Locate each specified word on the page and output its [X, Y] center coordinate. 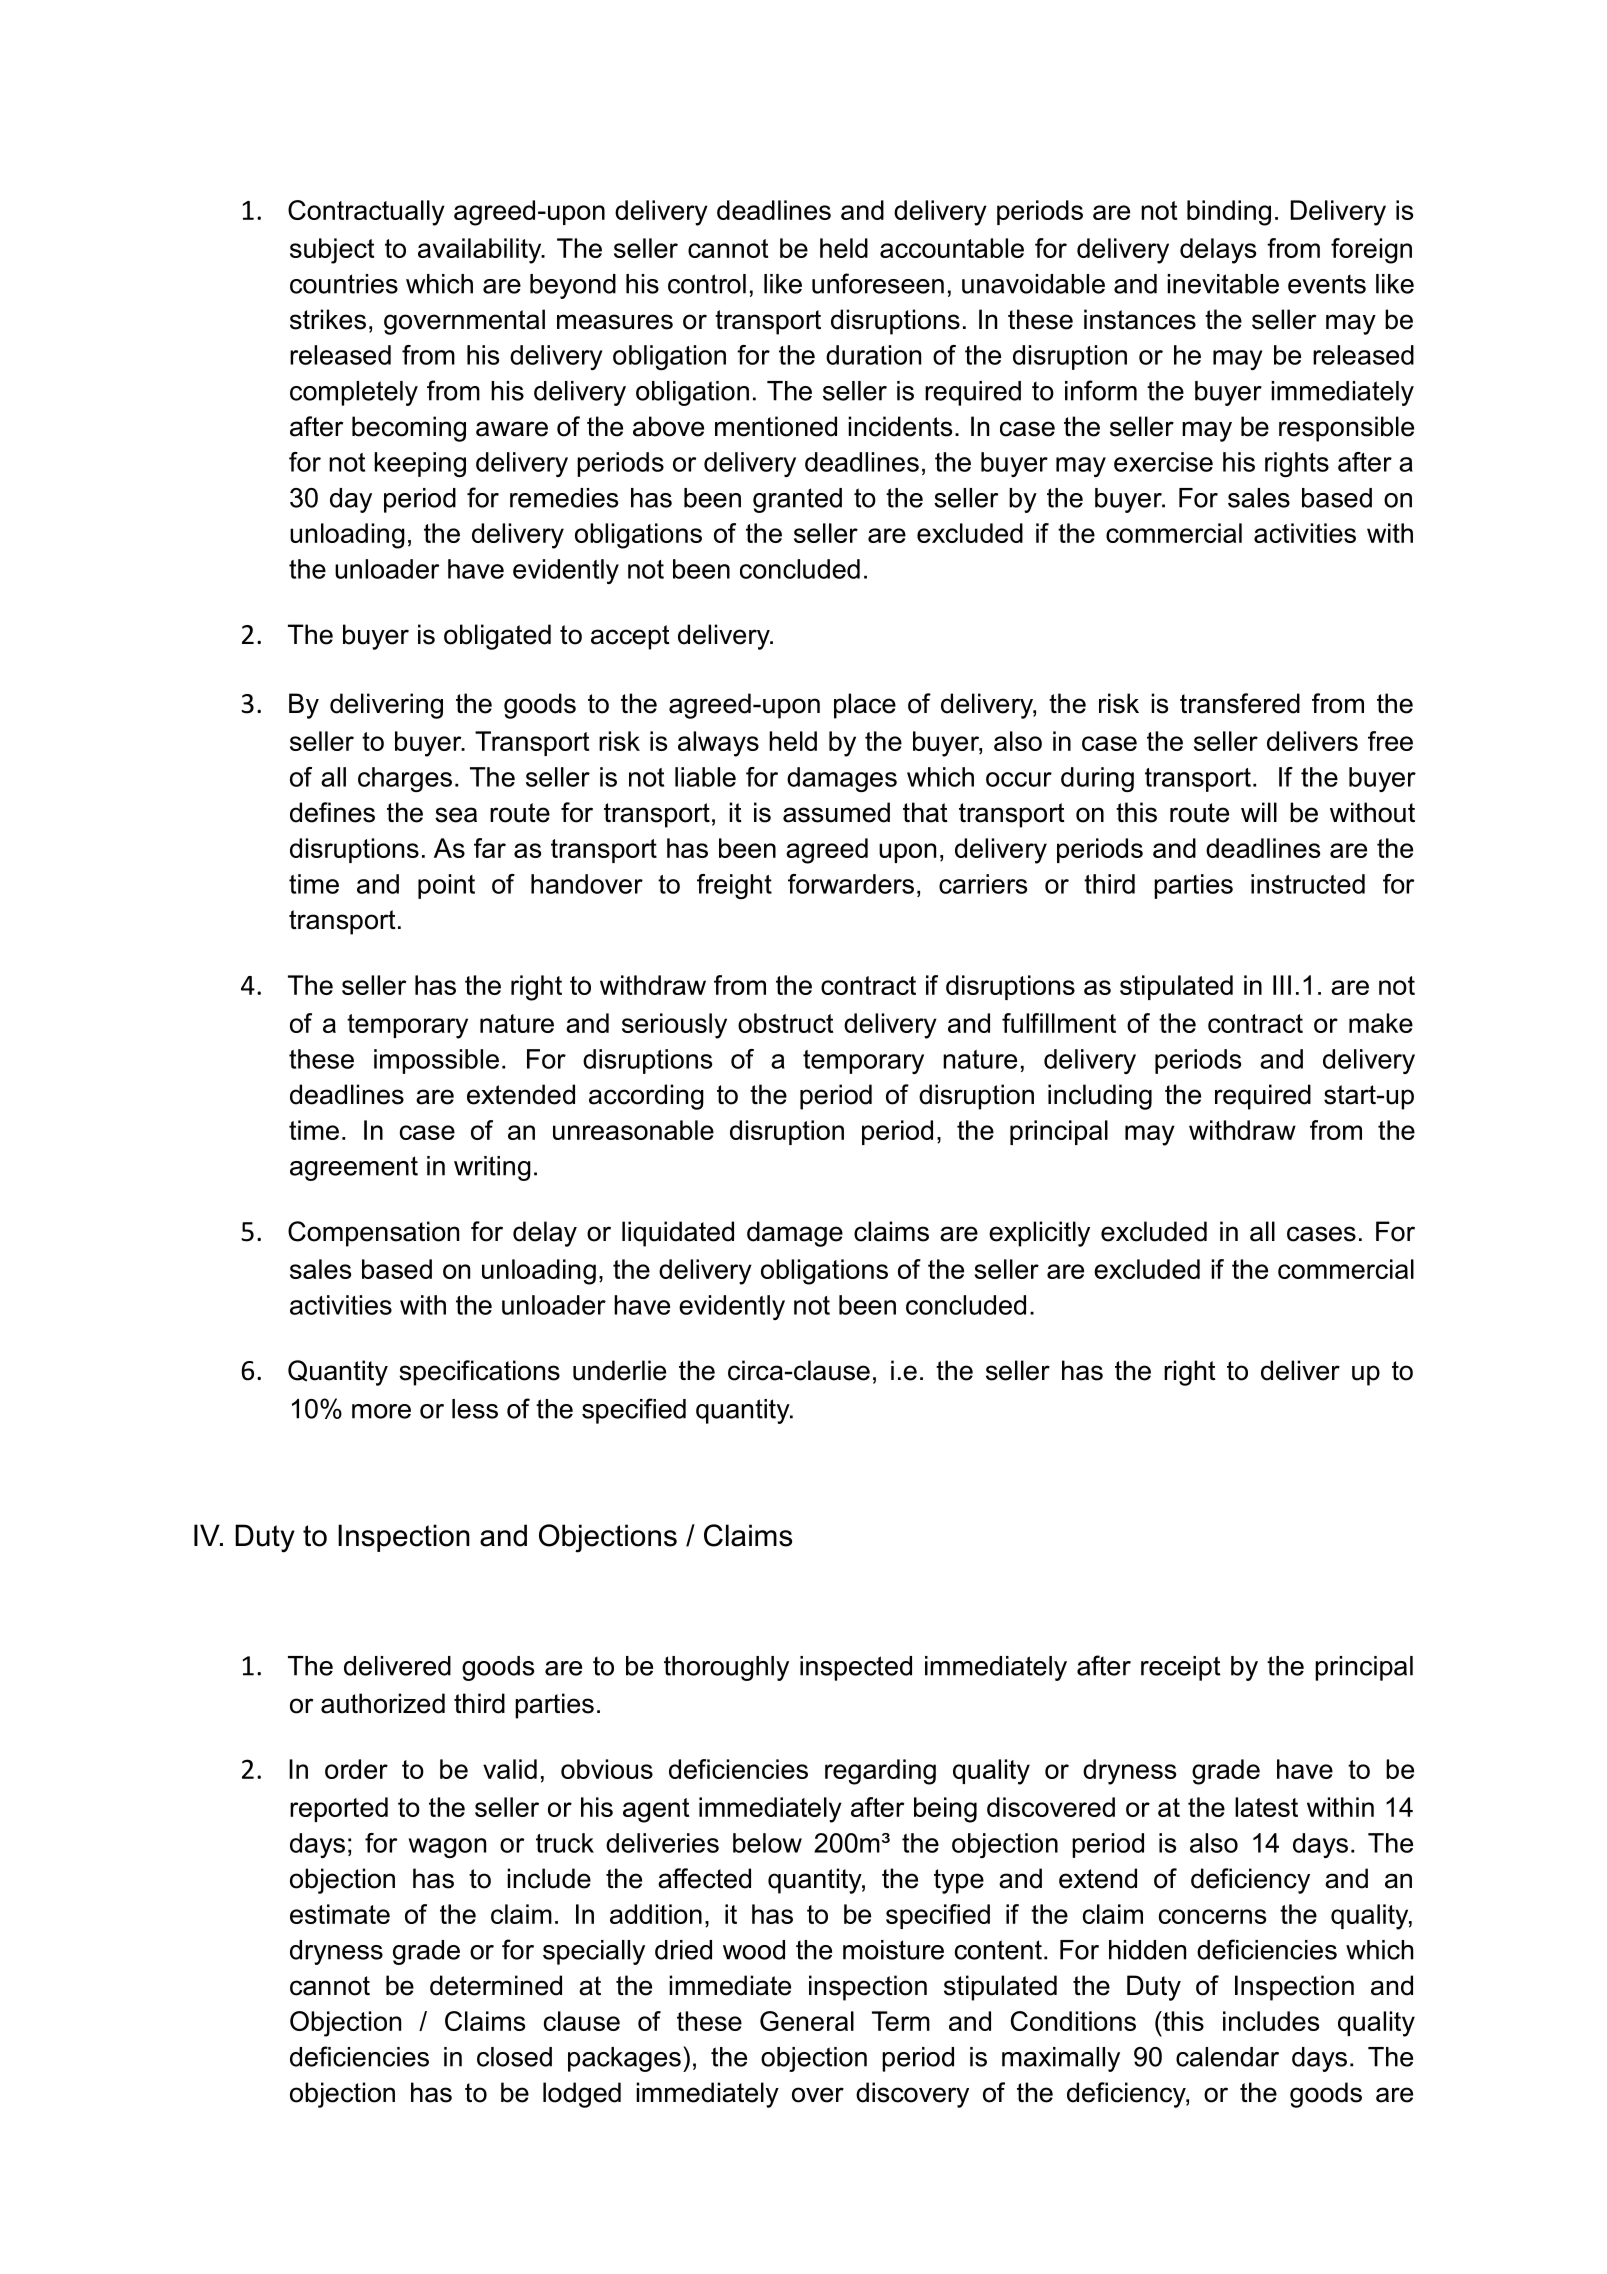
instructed [1308, 884]
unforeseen [878, 283]
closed [514, 2057]
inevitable [1223, 284]
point [446, 886]
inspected [856, 1668]
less [475, 1409]
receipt [1181, 1668]
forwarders [851, 884]
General [807, 2021]
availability [481, 251]
